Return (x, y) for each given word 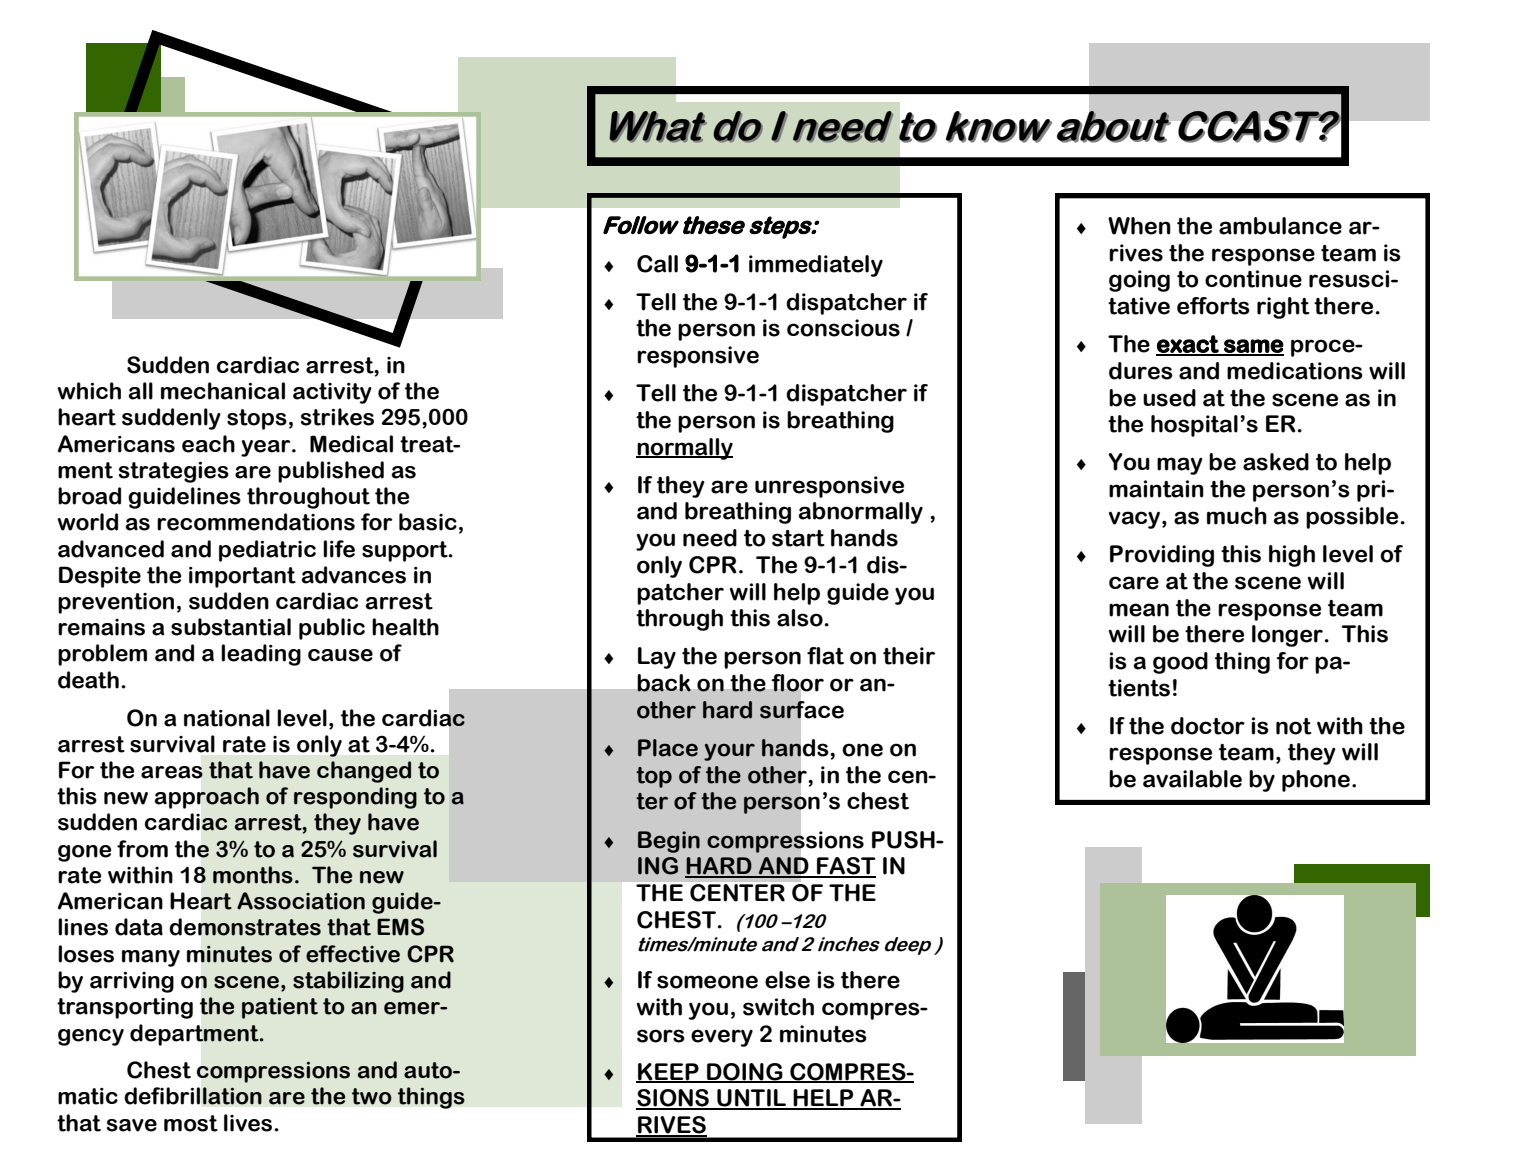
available (1192, 779)
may (1180, 466)
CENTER (737, 893)
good (1180, 663)
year (267, 448)
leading (261, 655)
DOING (745, 1072)
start (798, 538)
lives (249, 1123)
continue (1253, 279)
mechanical (223, 391)
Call (657, 264)
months (253, 875)
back (664, 683)
